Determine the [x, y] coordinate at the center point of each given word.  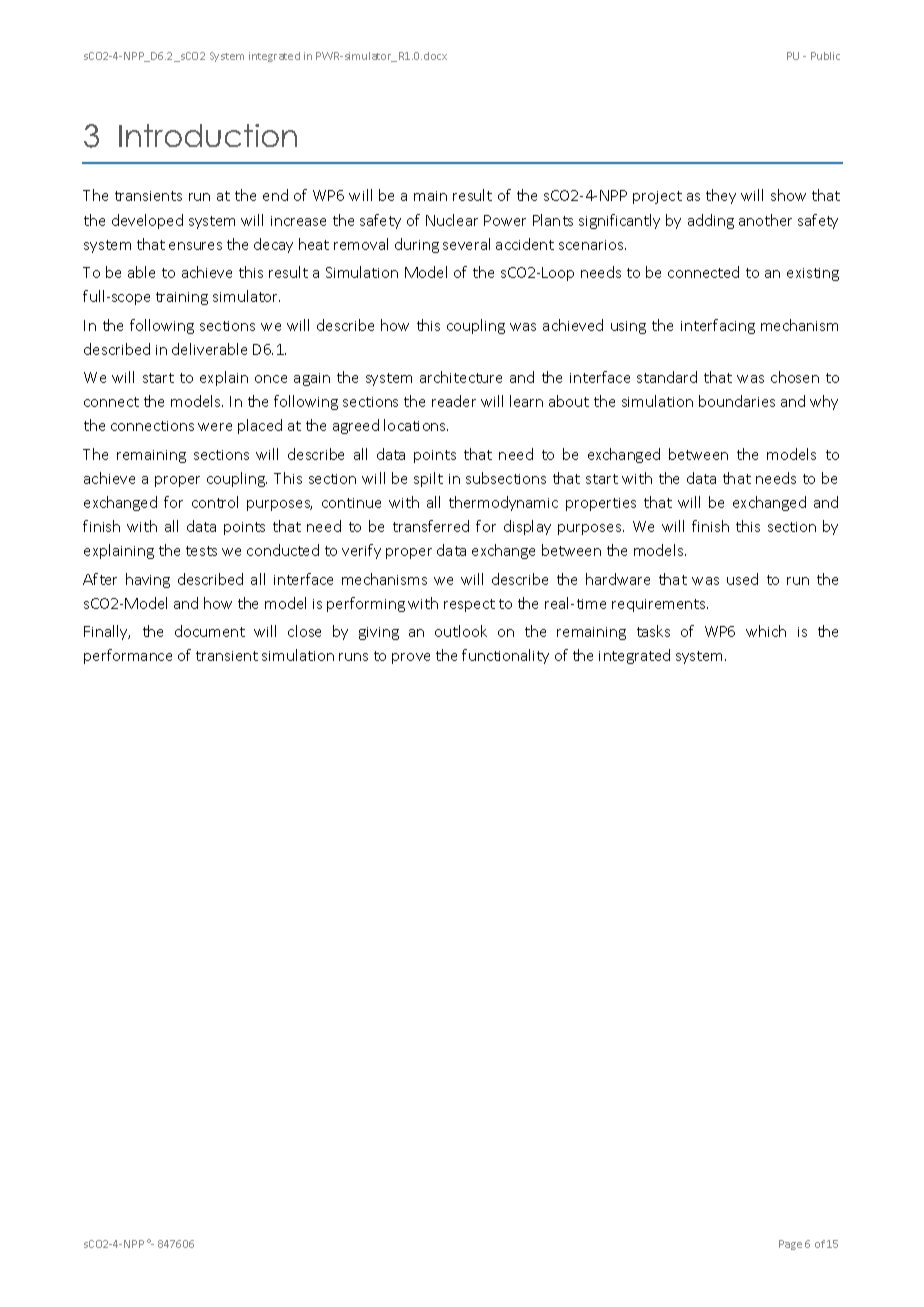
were [215, 427]
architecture [461, 377]
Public [825, 56]
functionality [505, 656]
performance [128, 656]
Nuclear [452, 220]
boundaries [737, 401]
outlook [461, 631]
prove [411, 658]
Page [790, 1245]
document [210, 631]
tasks [653, 631]
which [766, 631]
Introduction [208, 135]
